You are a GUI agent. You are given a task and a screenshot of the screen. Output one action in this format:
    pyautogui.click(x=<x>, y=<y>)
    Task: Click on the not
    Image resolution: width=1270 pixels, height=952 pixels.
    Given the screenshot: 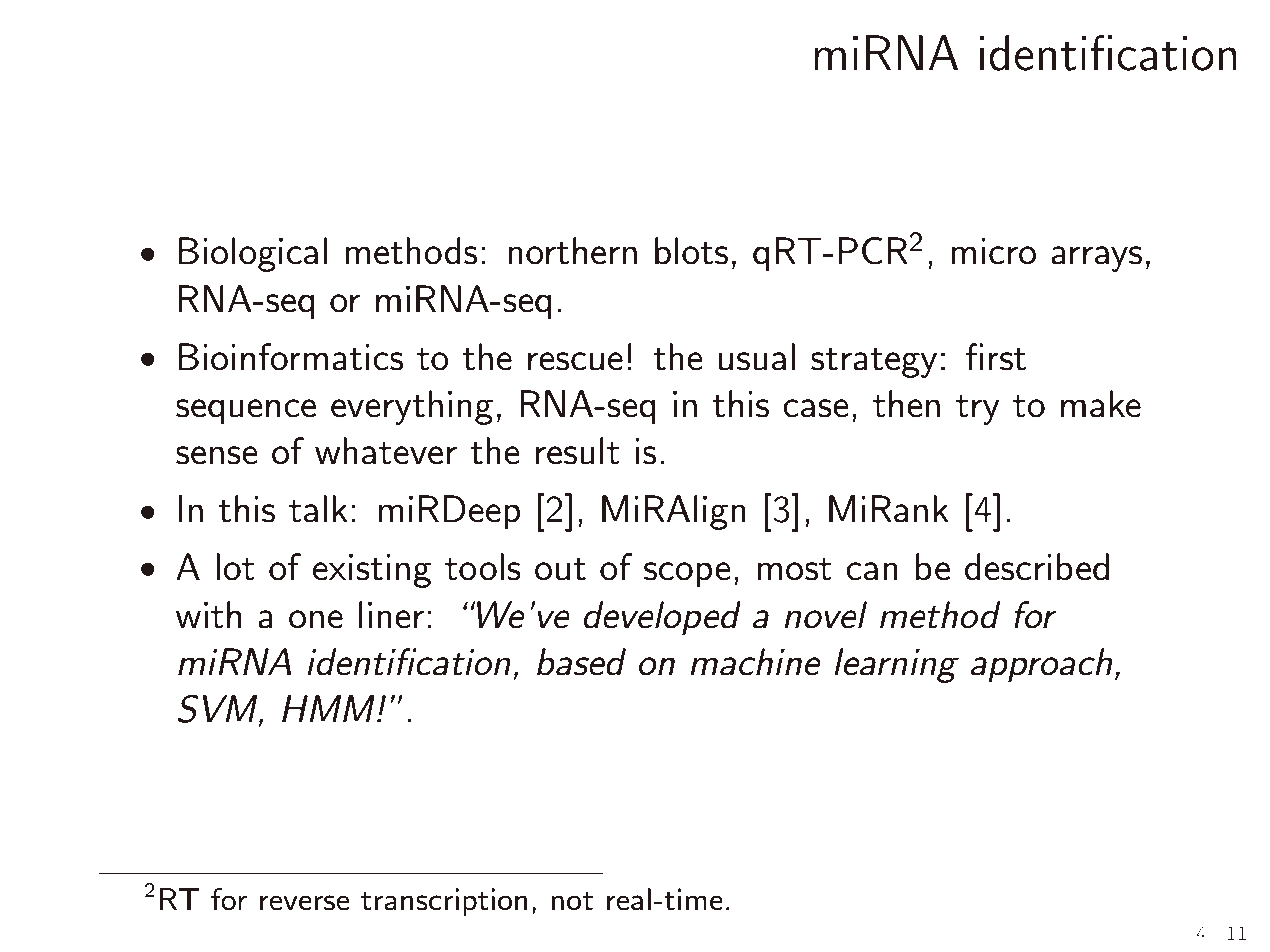 What is the action you would take?
    pyautogui.click(x=572, y=901)
